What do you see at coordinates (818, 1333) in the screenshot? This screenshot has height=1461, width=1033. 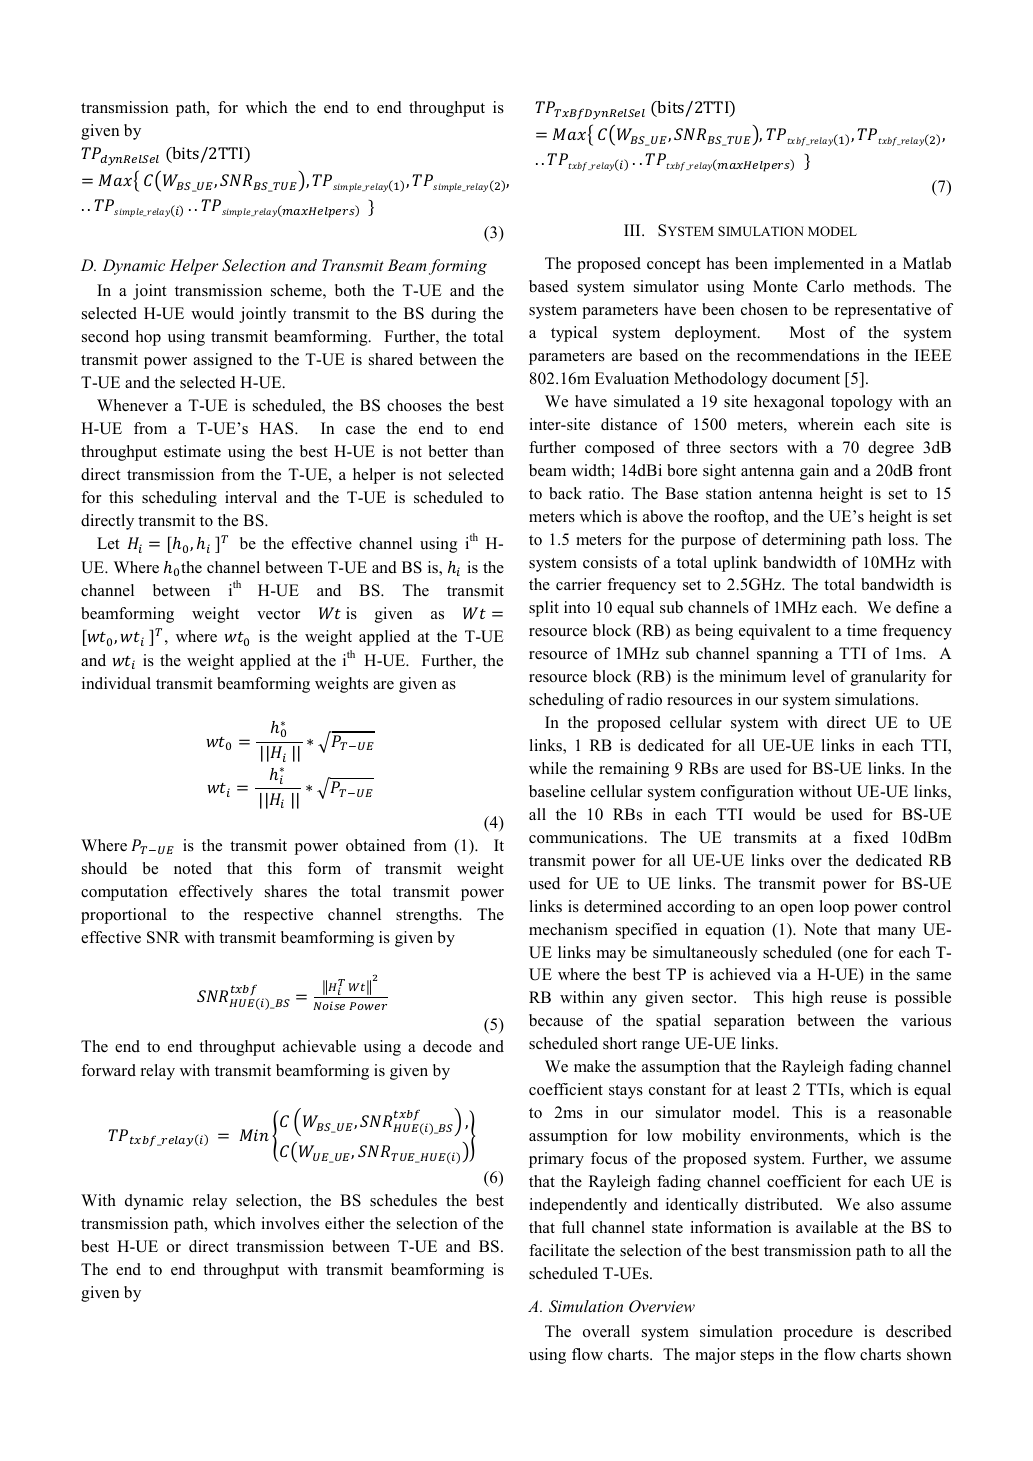 I see `procedure` at bounding box center [818, 1333].
